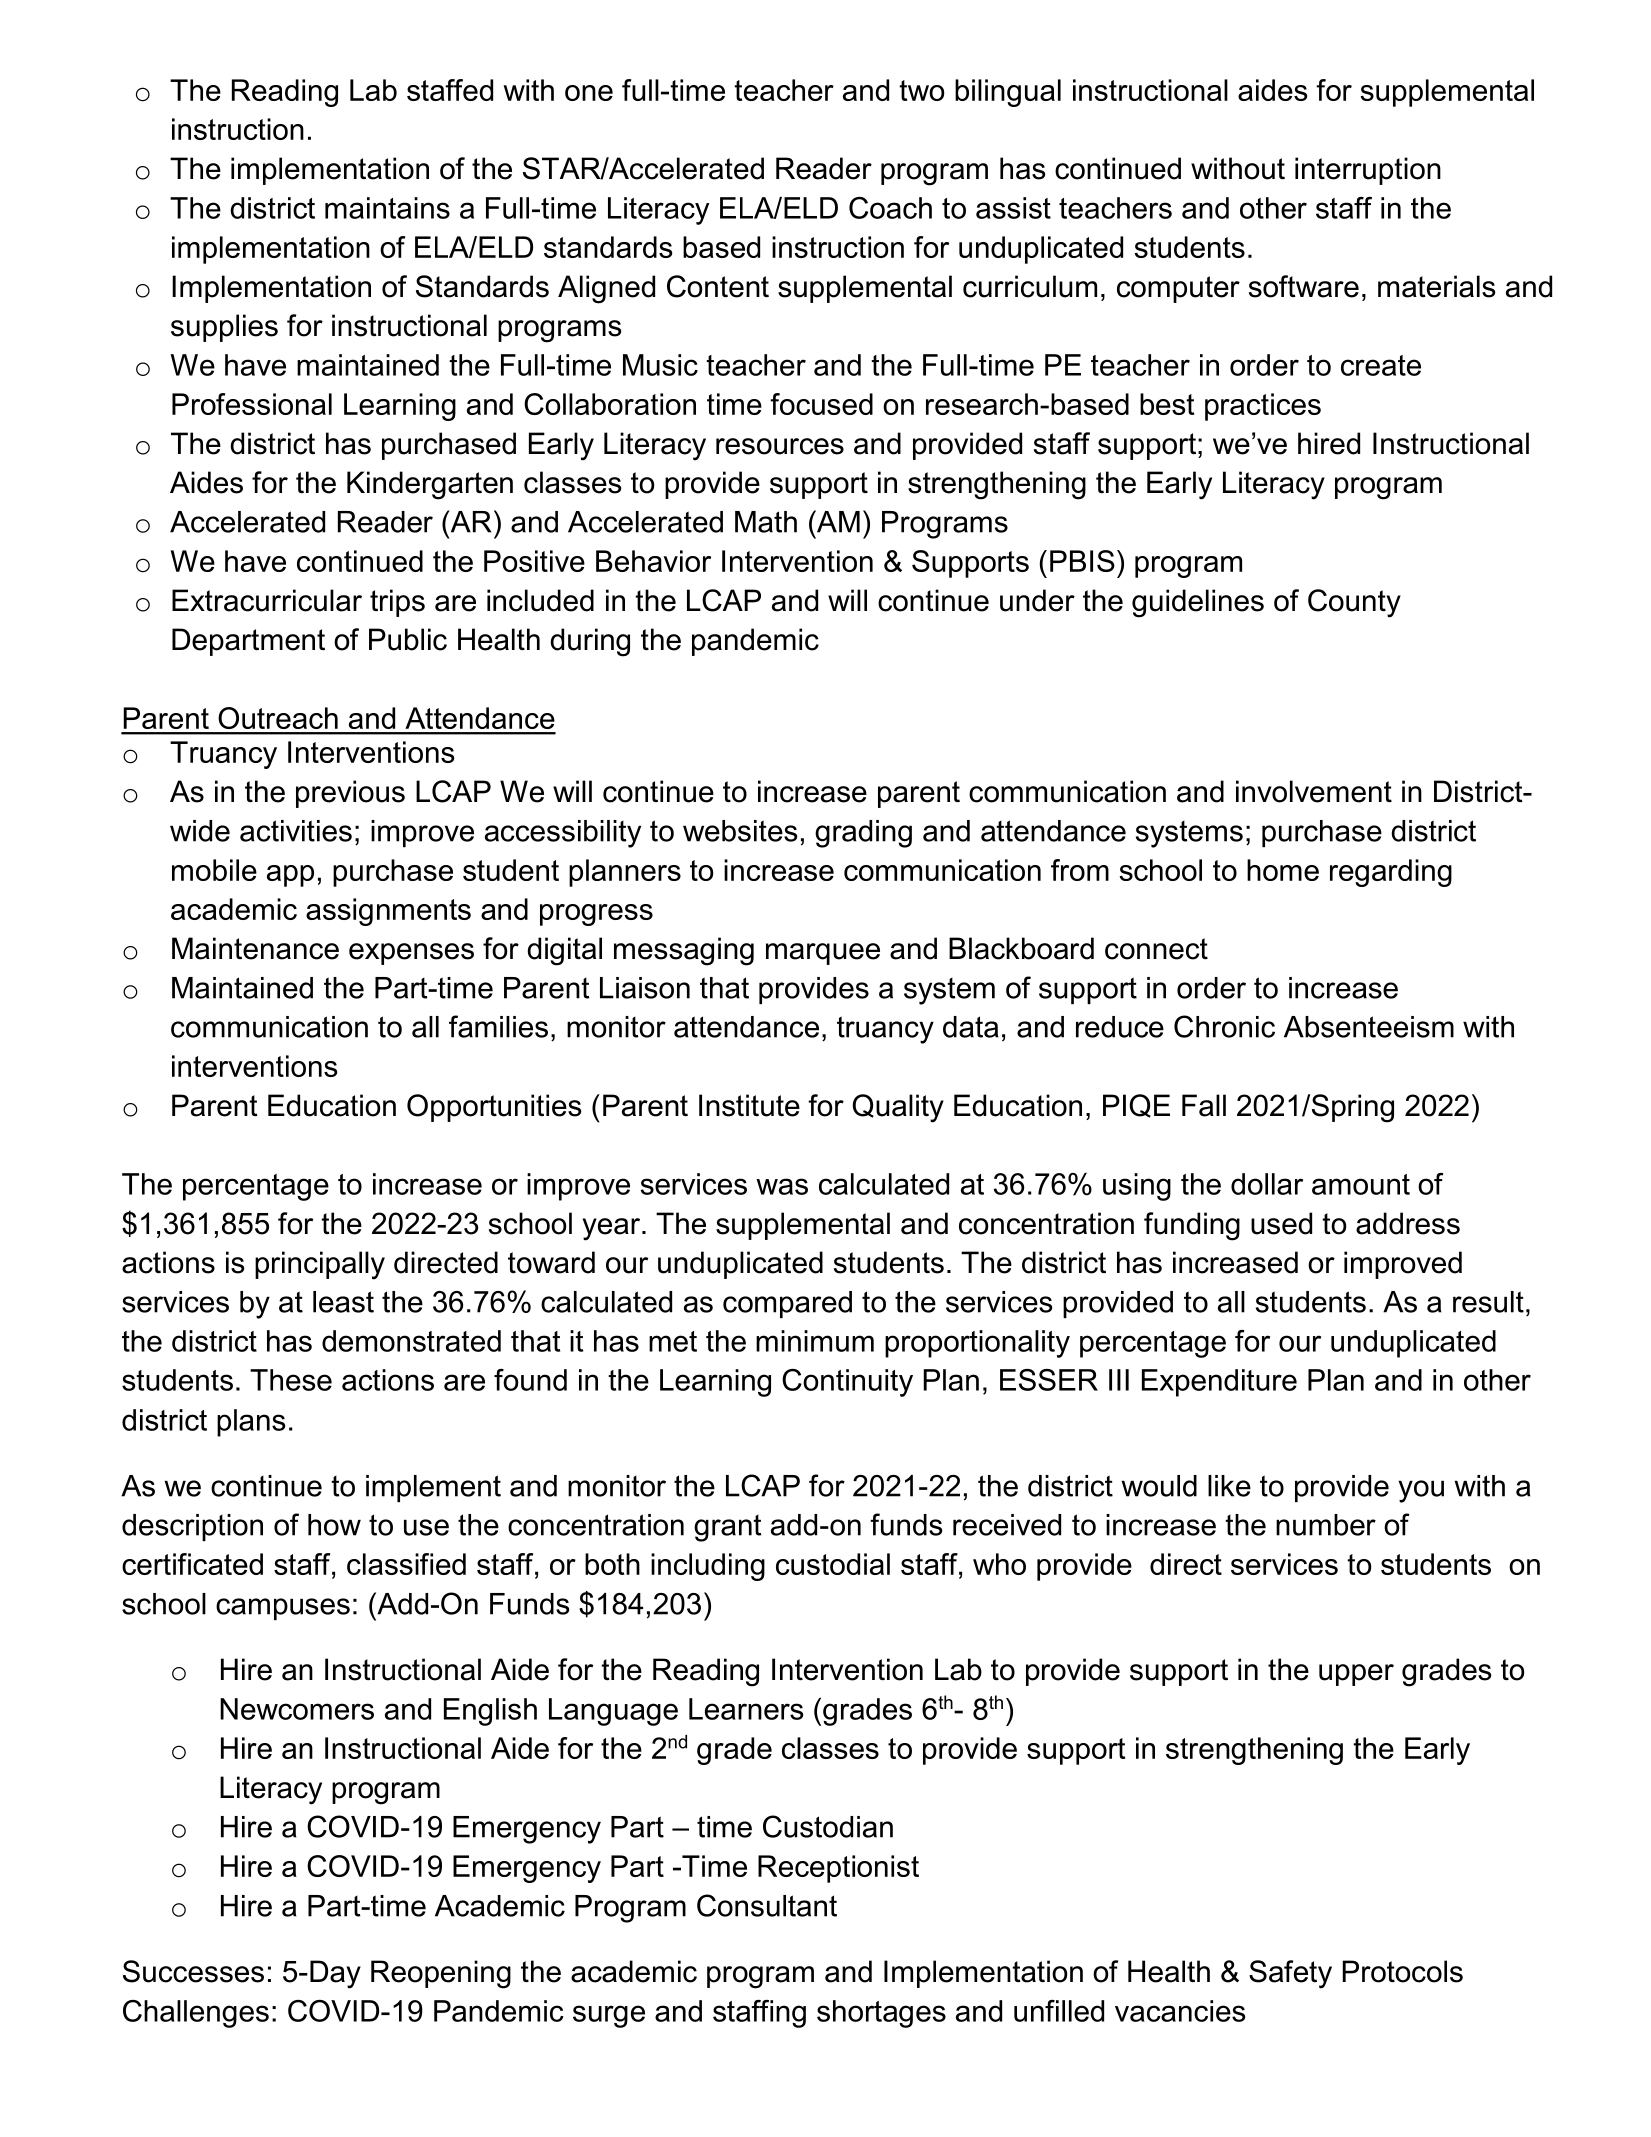 The image size is (1651, 2137). Describe the element at coordinates (898, 1108) in the screenshot. I see `Quality` at that location.
